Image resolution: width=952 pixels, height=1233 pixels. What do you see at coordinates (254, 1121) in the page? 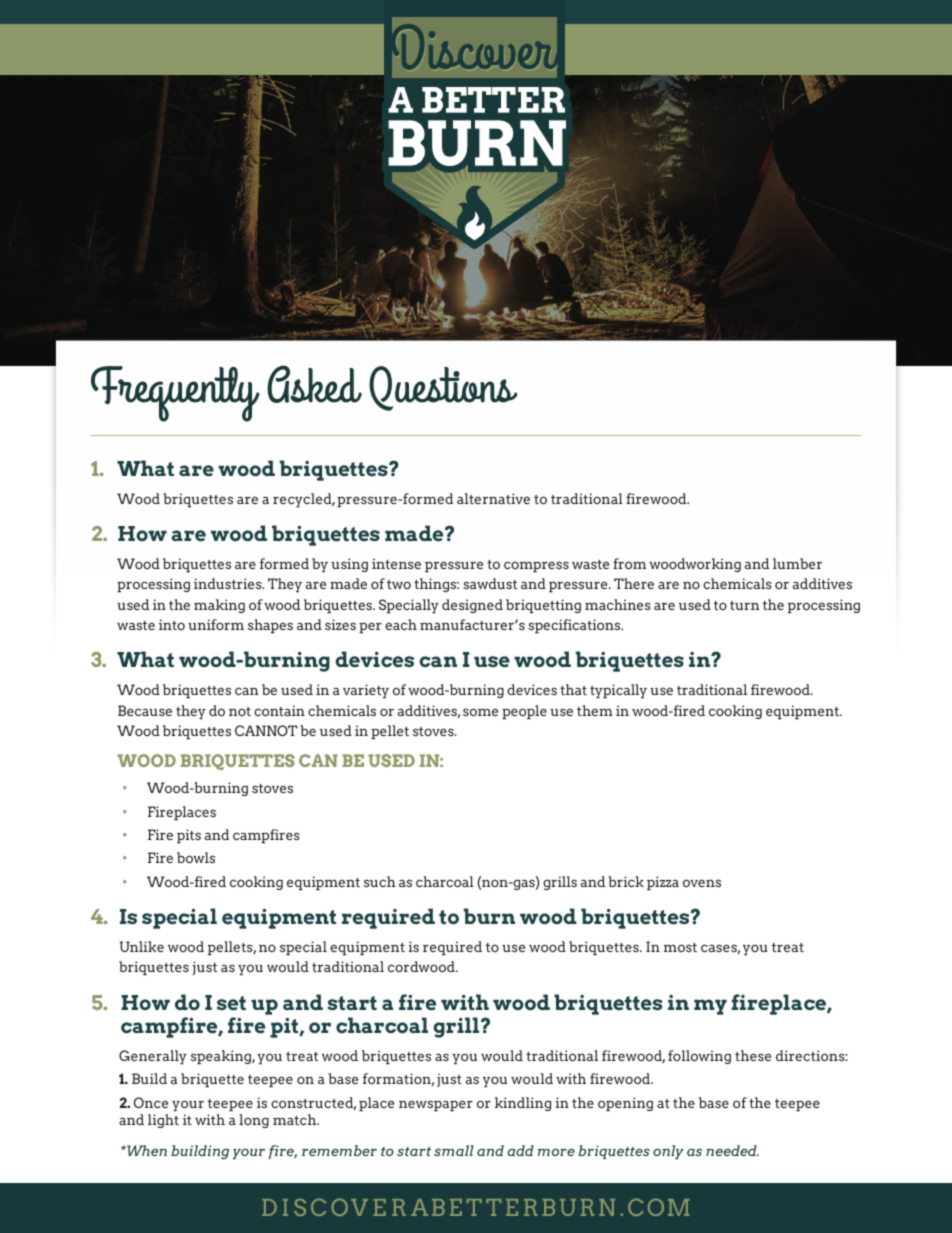
I see `long` at bounding box center [254, 1121].
